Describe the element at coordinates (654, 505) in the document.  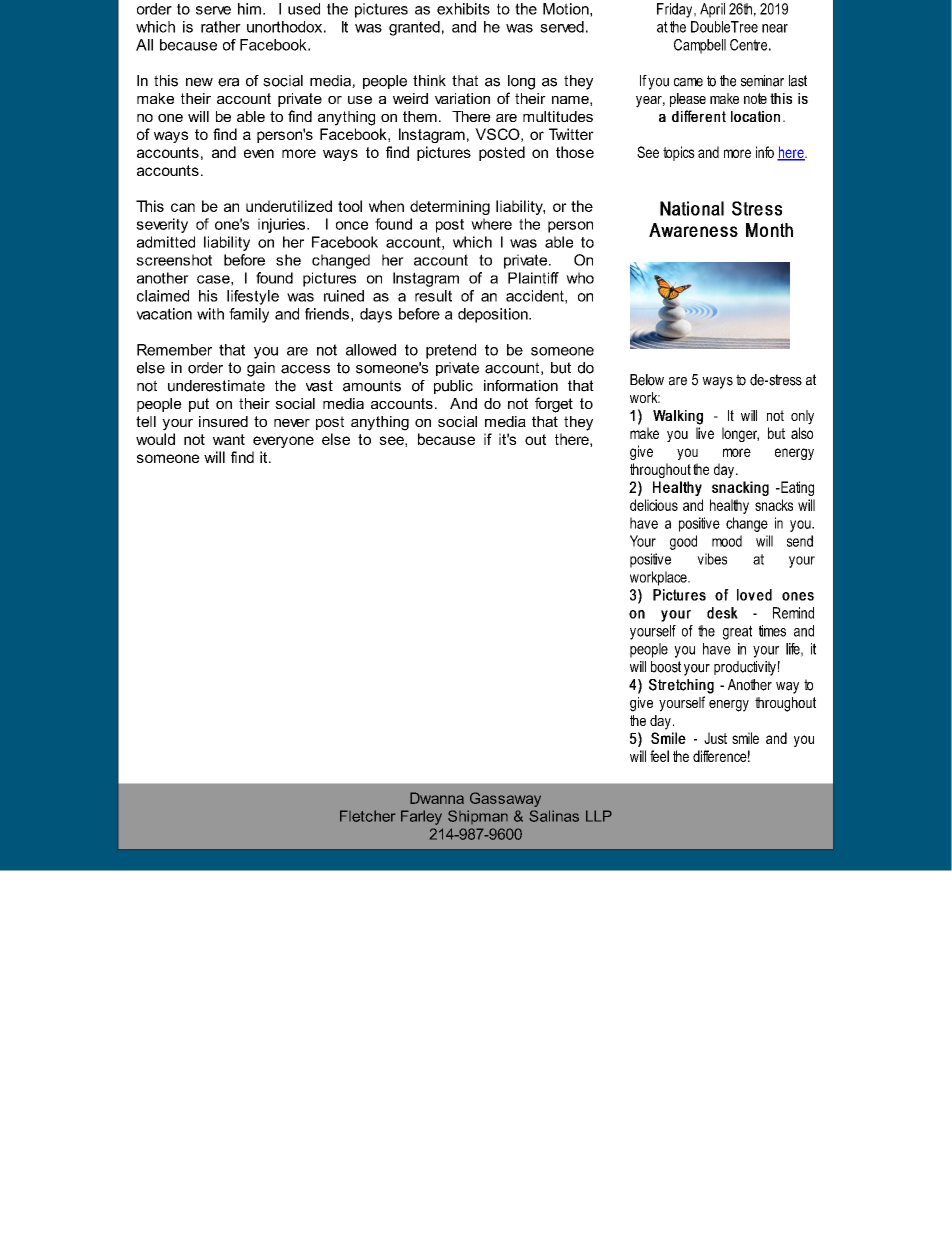
I see `delicious` at that location.
